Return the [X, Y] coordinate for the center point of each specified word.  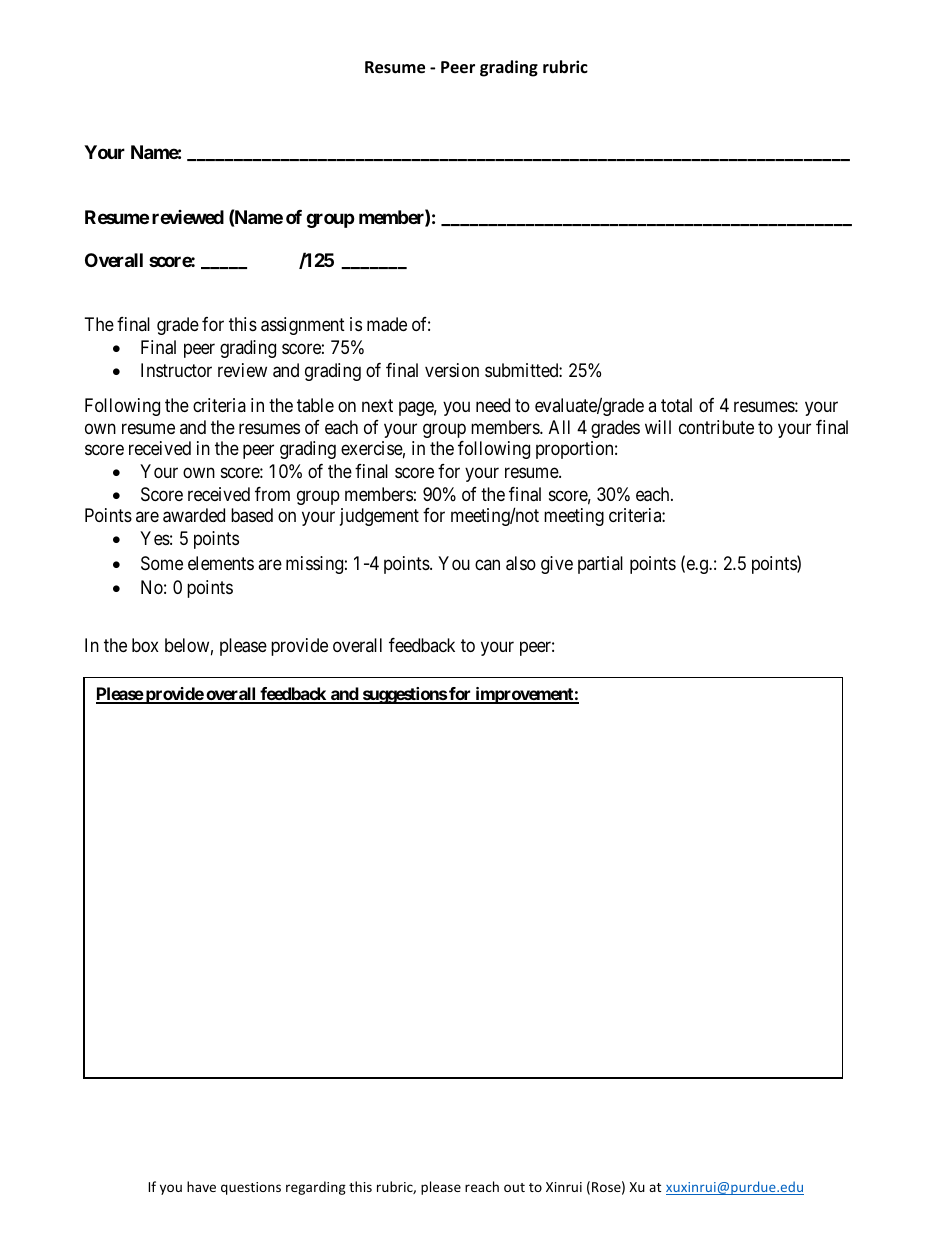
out [514, 1187]
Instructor [176, 370]
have [201, 1186]
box [145, 645]
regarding [316, 1188]
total [676, 405]
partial [600, 565]
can [487, 564]
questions [251, 1188]
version [452, 370]
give [557, 565]
